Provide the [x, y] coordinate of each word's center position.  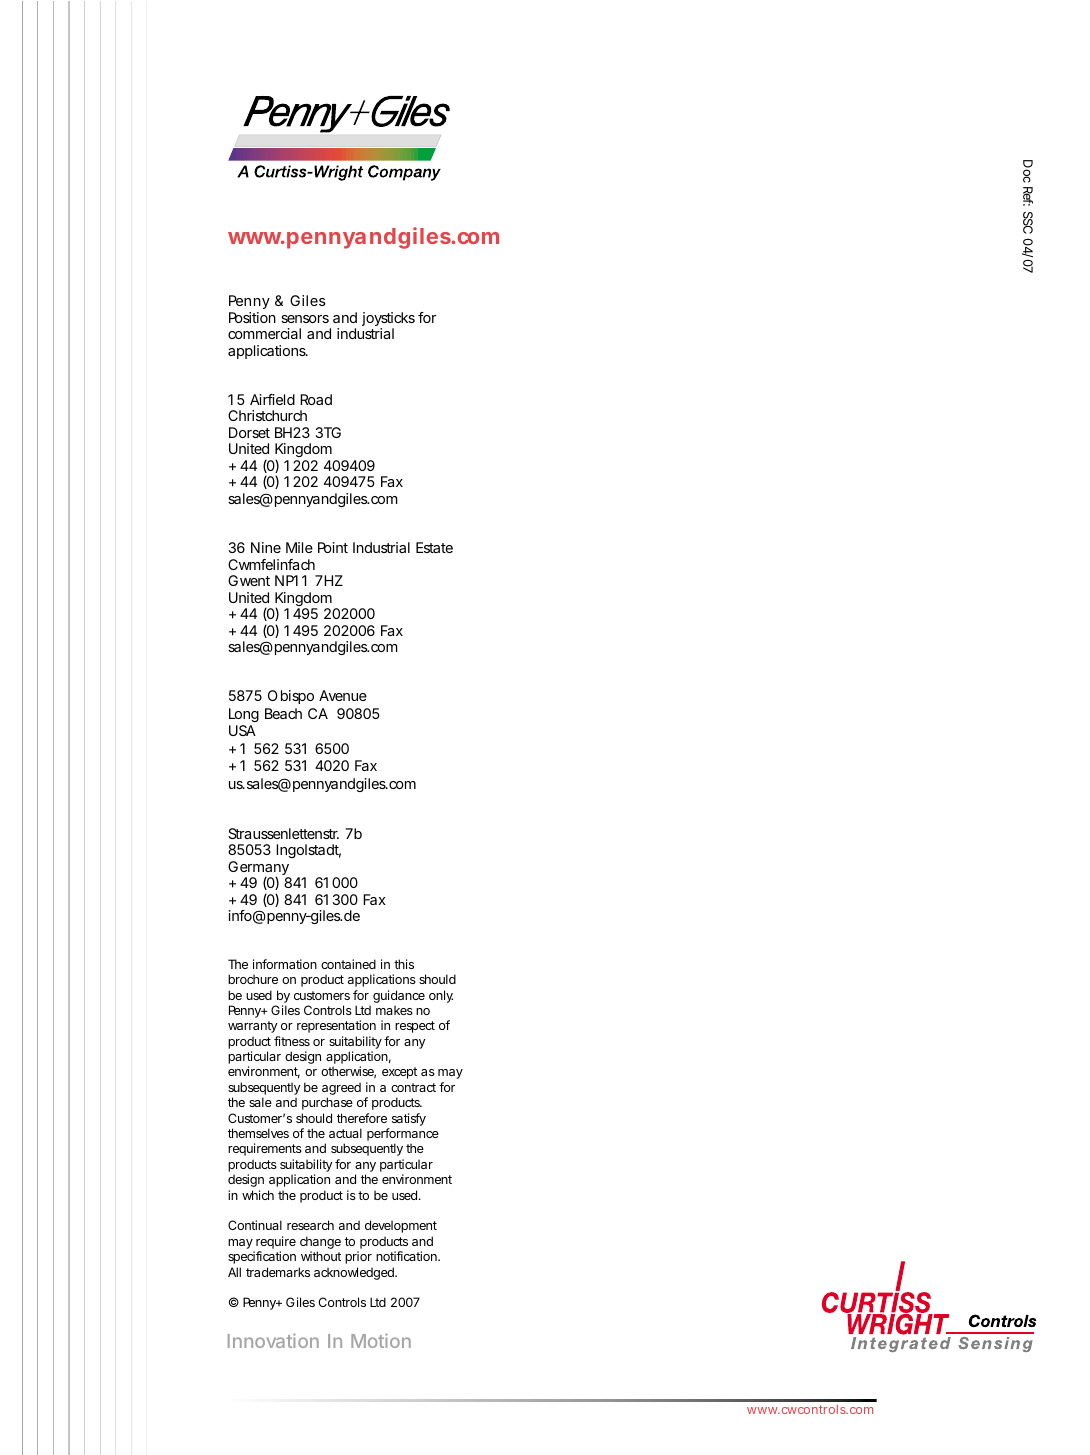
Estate [434, 547]
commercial [264, 333]
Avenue [343, 695]
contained [348, 964]
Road [316, 399]
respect [415, 1027]
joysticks [388, 320]
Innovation [273, 1340]
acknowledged [355, 1273]
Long [244, 715]
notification [407, 1256]
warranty [252, 1027]
